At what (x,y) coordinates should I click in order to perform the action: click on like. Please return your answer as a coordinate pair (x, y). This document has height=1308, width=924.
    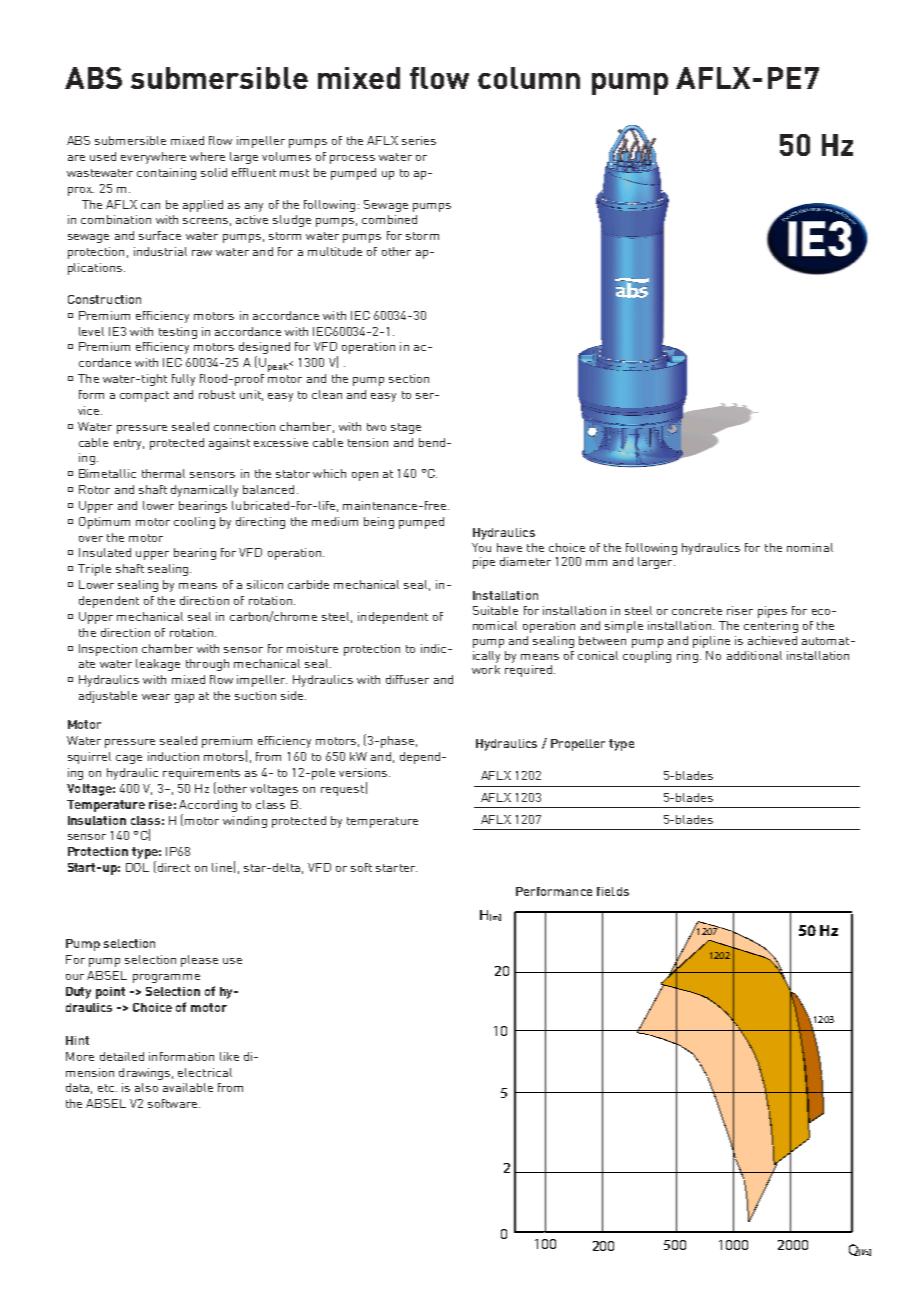
    Looking at the image, I should click on (229, 1056).
